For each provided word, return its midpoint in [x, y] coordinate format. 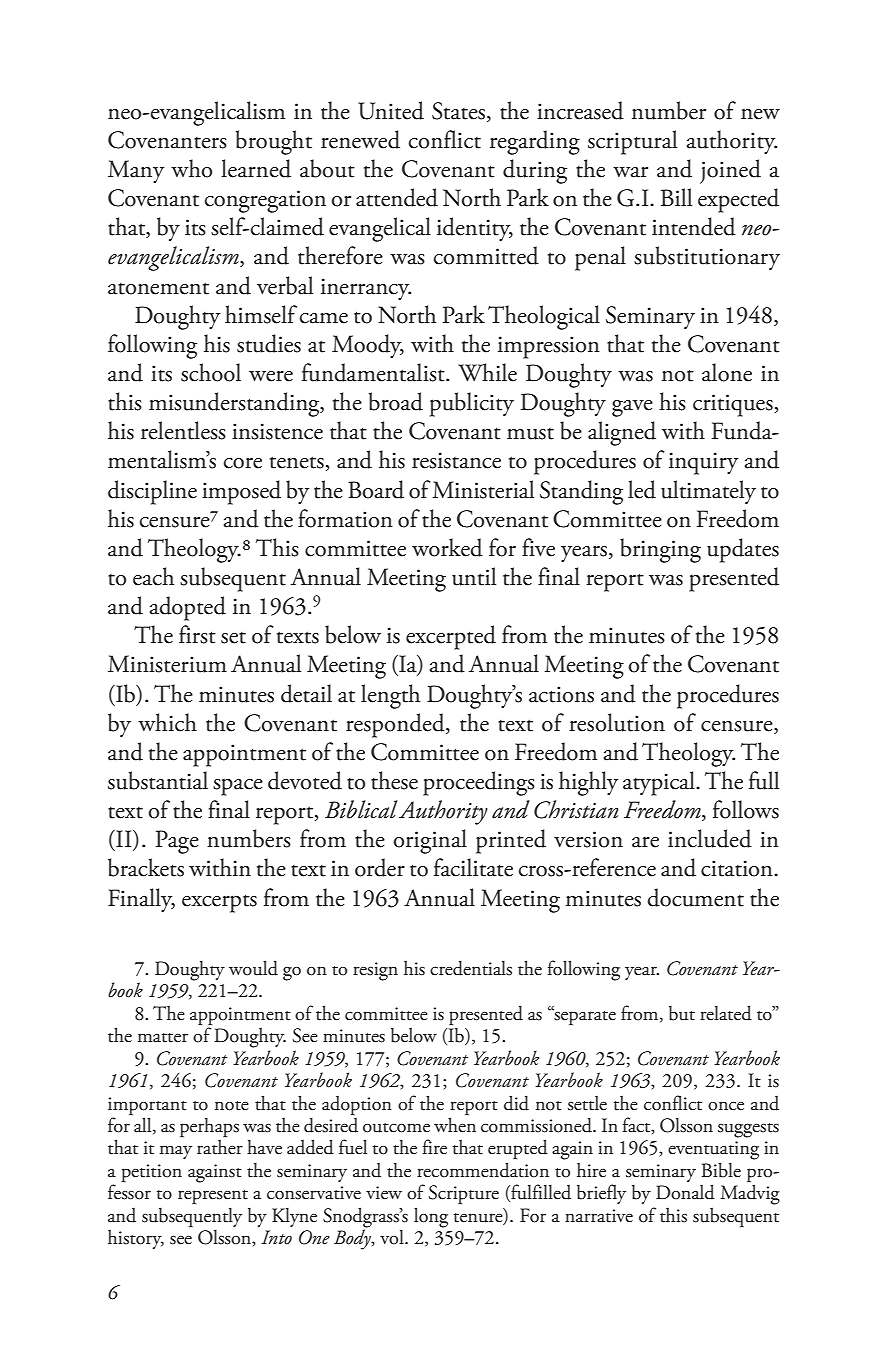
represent [213, 1197]
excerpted [451, 637]
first [197, 634]
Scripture [464, 1194]
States [460, 112]
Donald [685, 1192]
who [191, 168]
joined [730, 171]
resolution [617, 722]
